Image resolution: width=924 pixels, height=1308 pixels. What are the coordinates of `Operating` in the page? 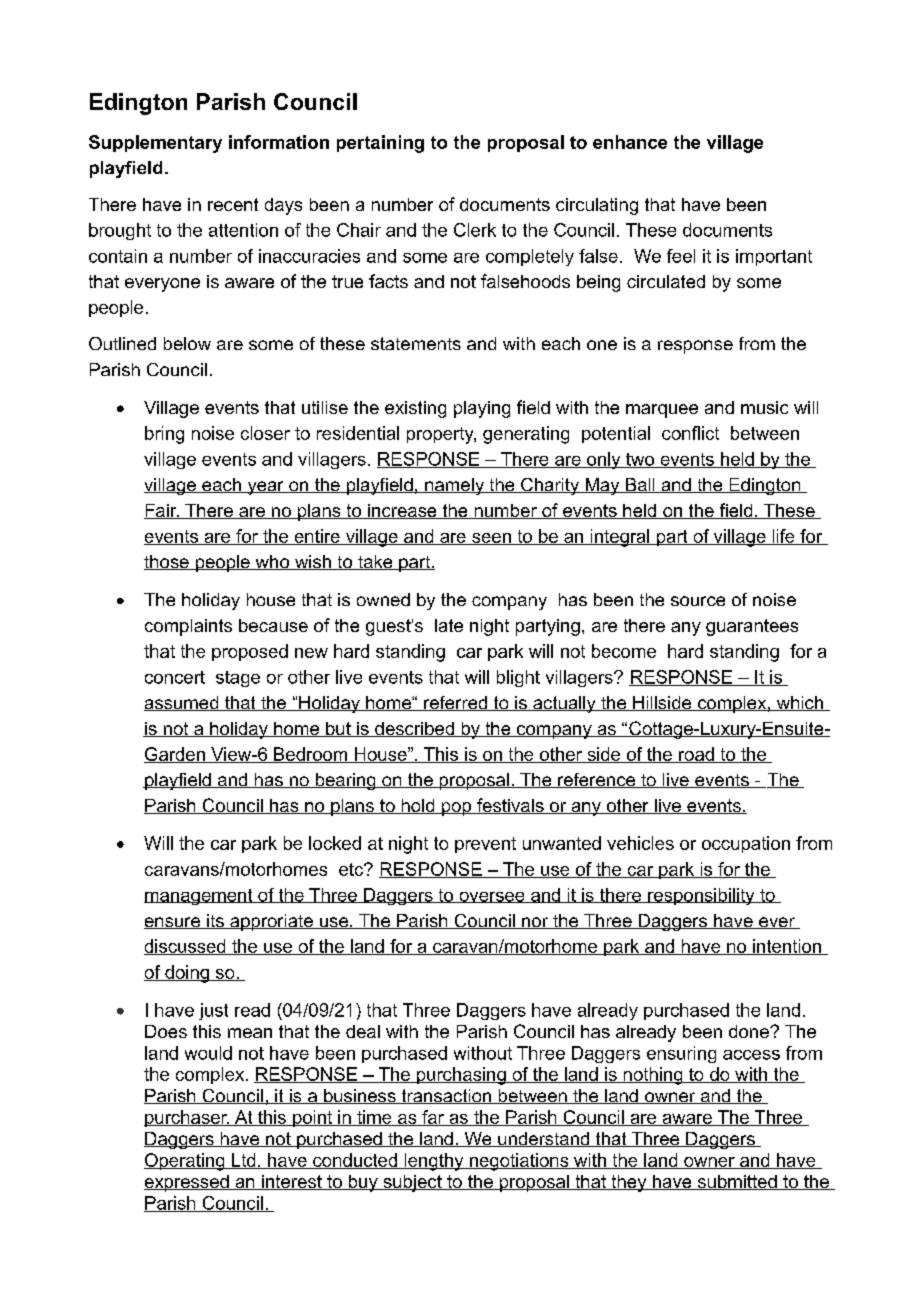 It's located at (185, 1162).
